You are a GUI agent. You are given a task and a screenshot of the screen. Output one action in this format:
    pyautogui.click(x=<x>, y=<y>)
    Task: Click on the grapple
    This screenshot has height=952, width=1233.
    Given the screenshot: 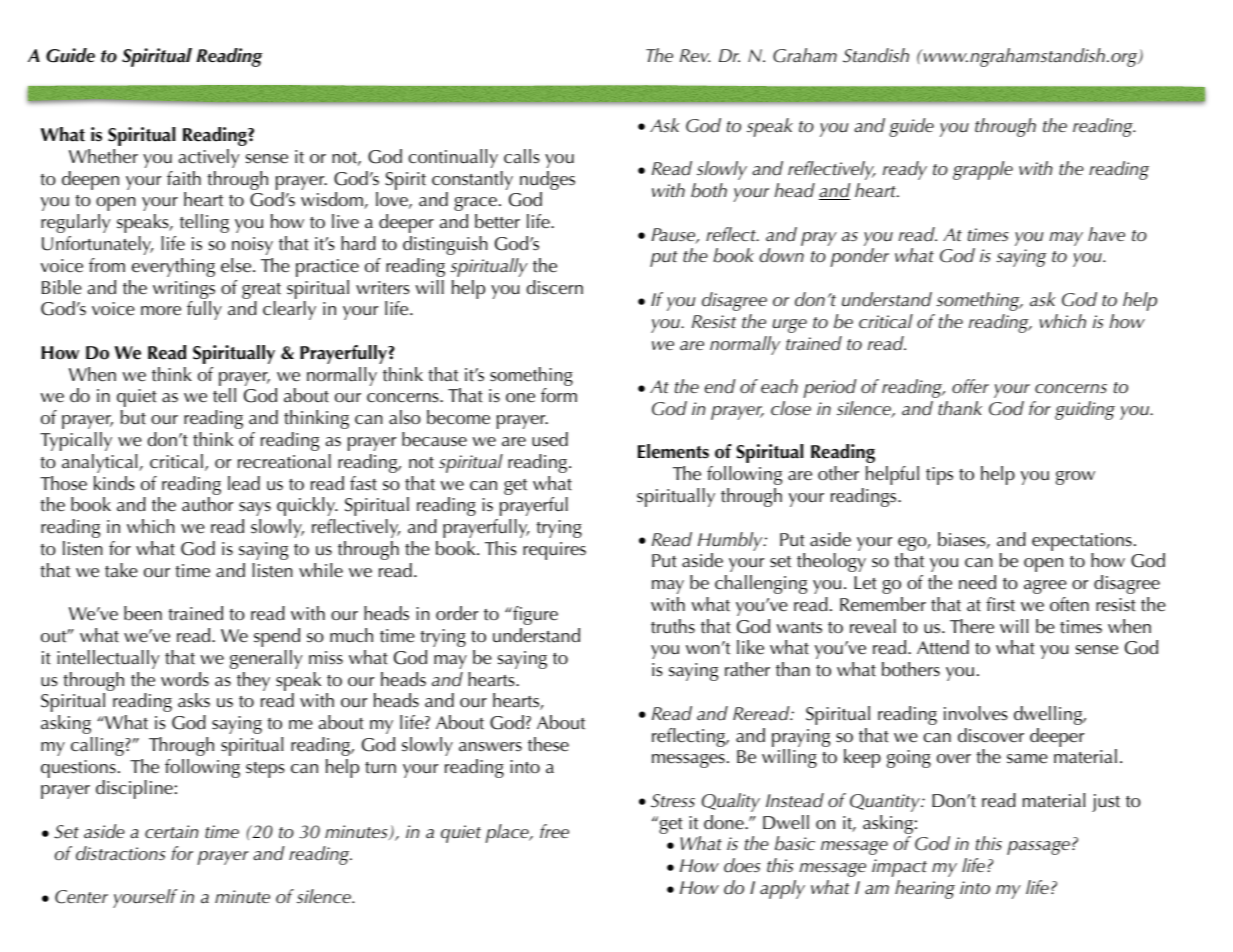 What is the action you would take?
    pyautogui.click(x=983, y=170)
